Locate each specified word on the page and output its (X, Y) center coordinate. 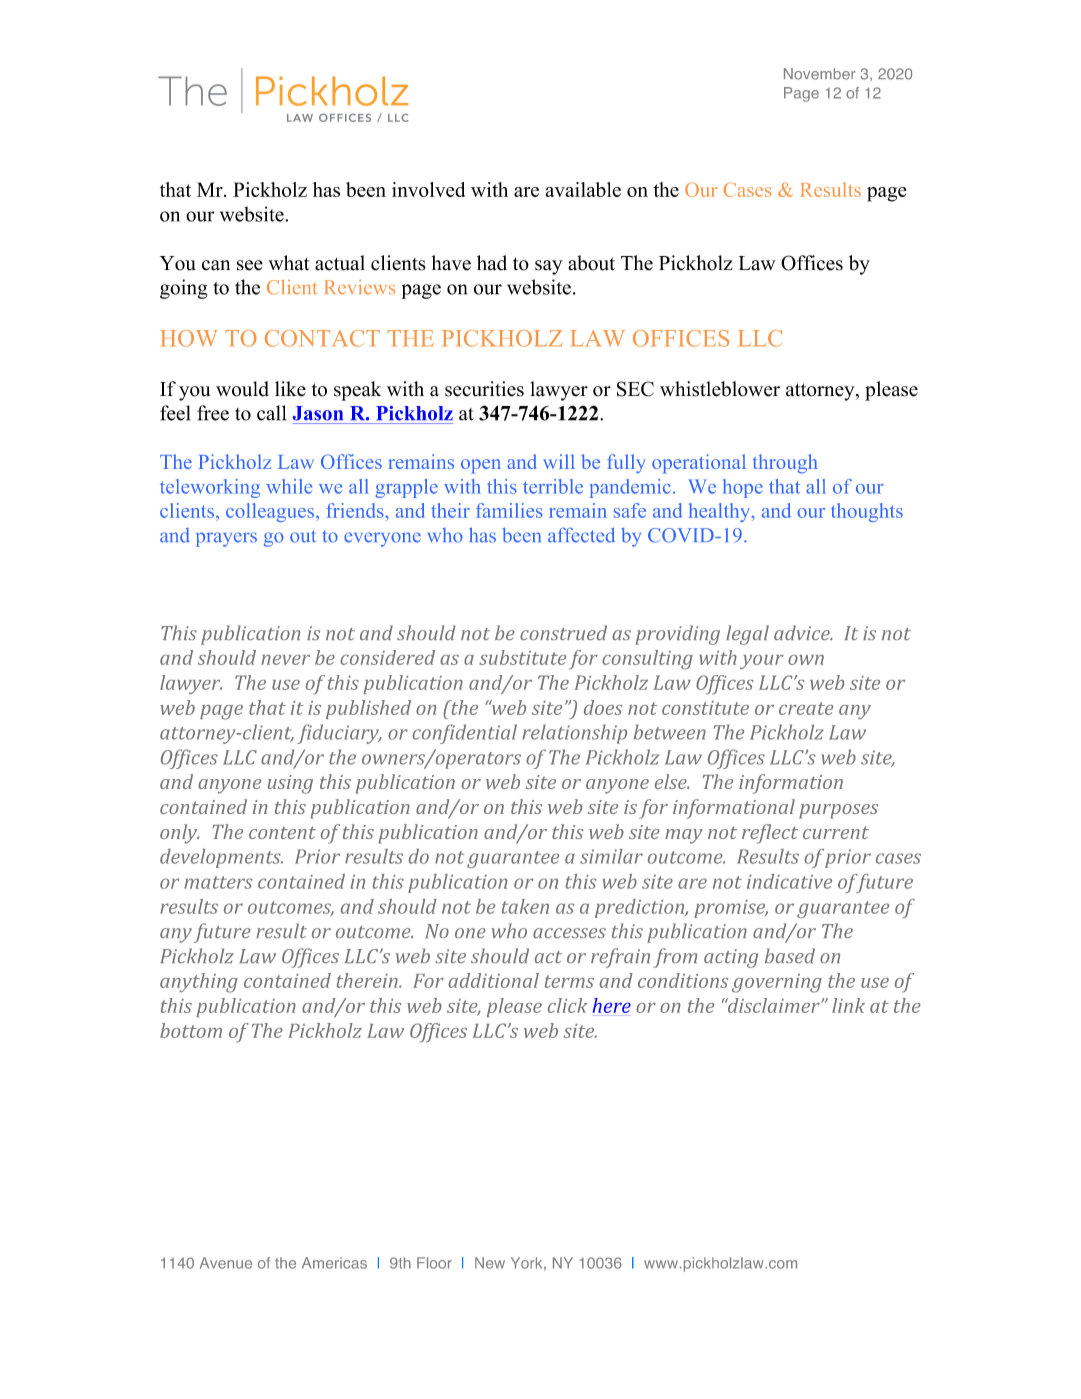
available (583, 189)
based (790, 955)
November (820, 74)
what (289, 263)
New (490, 1263)
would (242, 389)
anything (199, 983)
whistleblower (720, 389)
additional (493, 980)
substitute (522, 657)
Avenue (226, 1263)
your (762, 662)
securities (484, 389)
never (285, 660)
